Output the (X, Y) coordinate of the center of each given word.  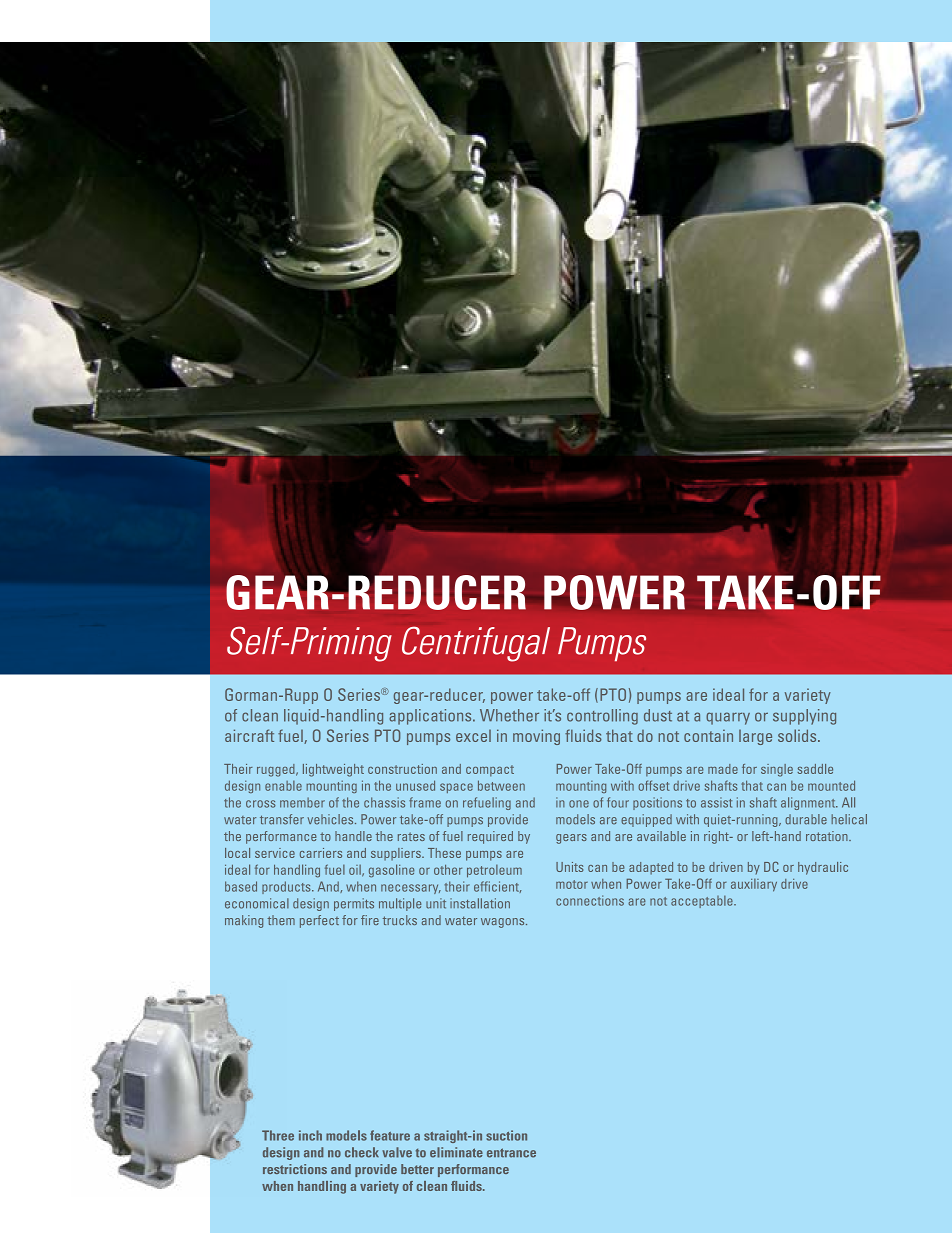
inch (310, 1135)
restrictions (295, 1169)
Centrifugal (476, 644)
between (501, 785)
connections (590, 900)
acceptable (703, 902)
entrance (511, 1153)
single (777, 770)
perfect (319, 921)
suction (506, 1135)
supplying (804, 717)
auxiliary (754, 885)
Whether (509, 715)
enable (283, 786)
